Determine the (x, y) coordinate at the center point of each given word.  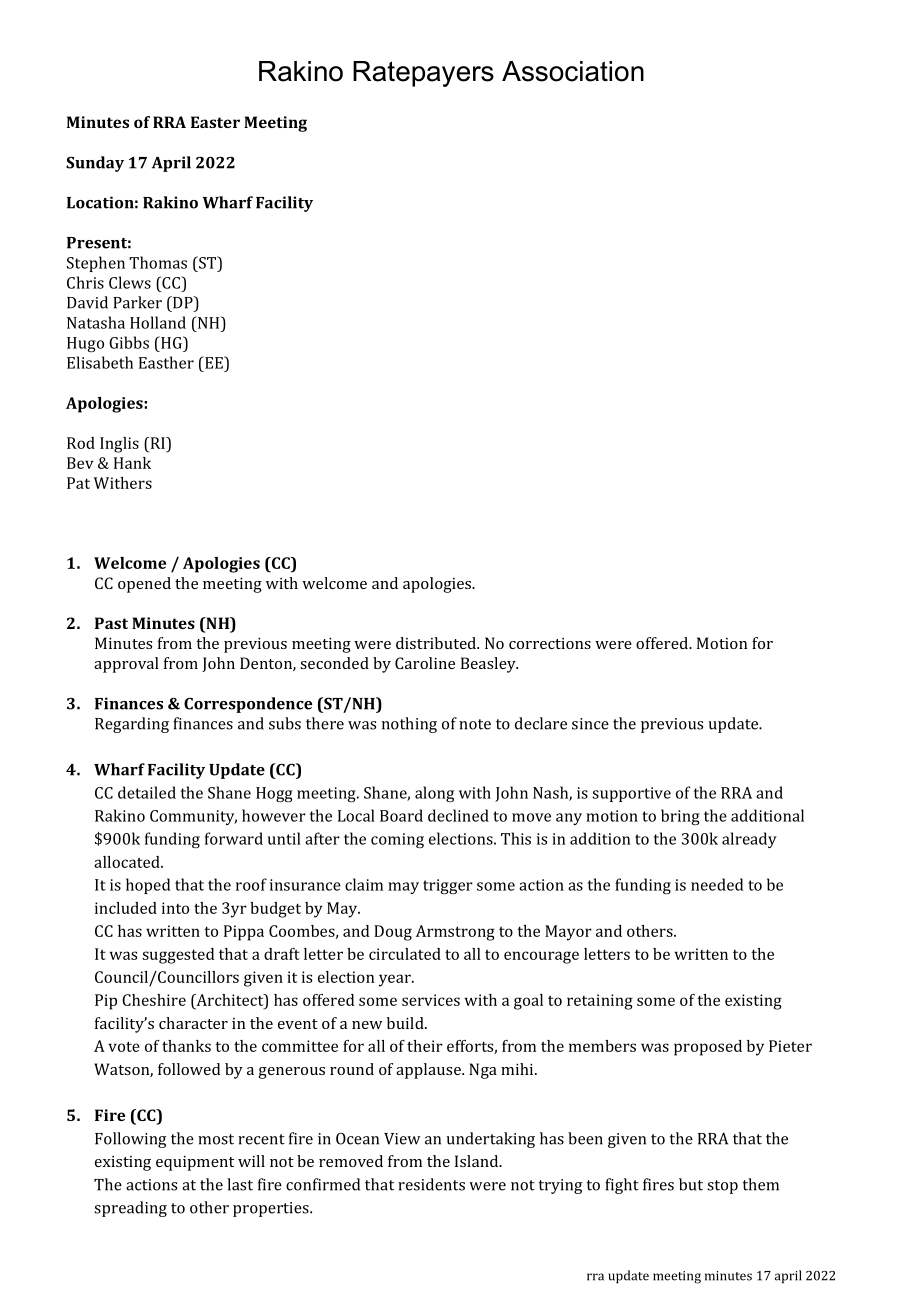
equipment (195, 1163)
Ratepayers (423, 74)
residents (431, 1184)
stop (722, 1187)
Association (573, 71)
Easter (215, 122)
